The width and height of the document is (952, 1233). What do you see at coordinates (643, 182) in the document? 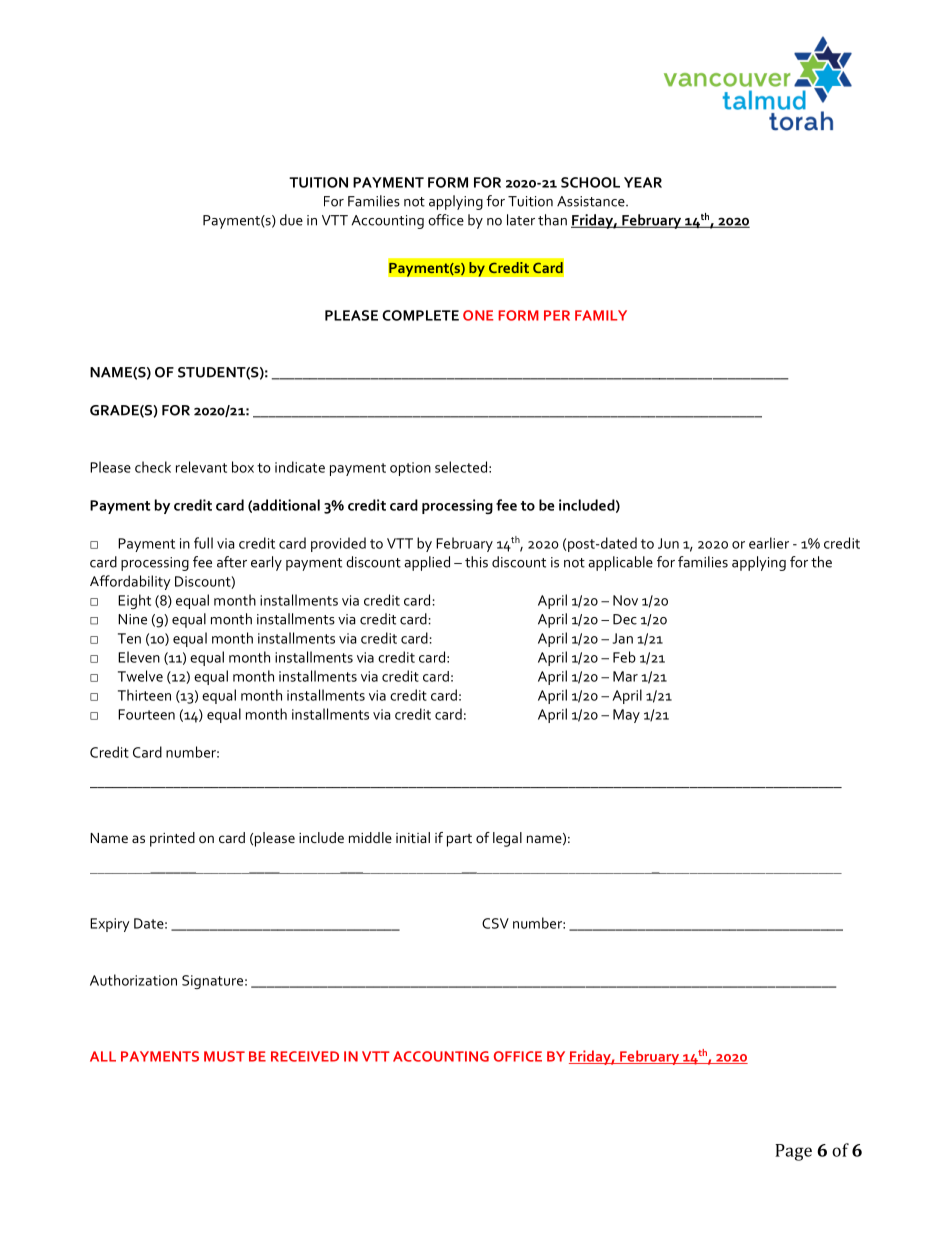
I see `YEAR` at bounding box center [643, 182].
